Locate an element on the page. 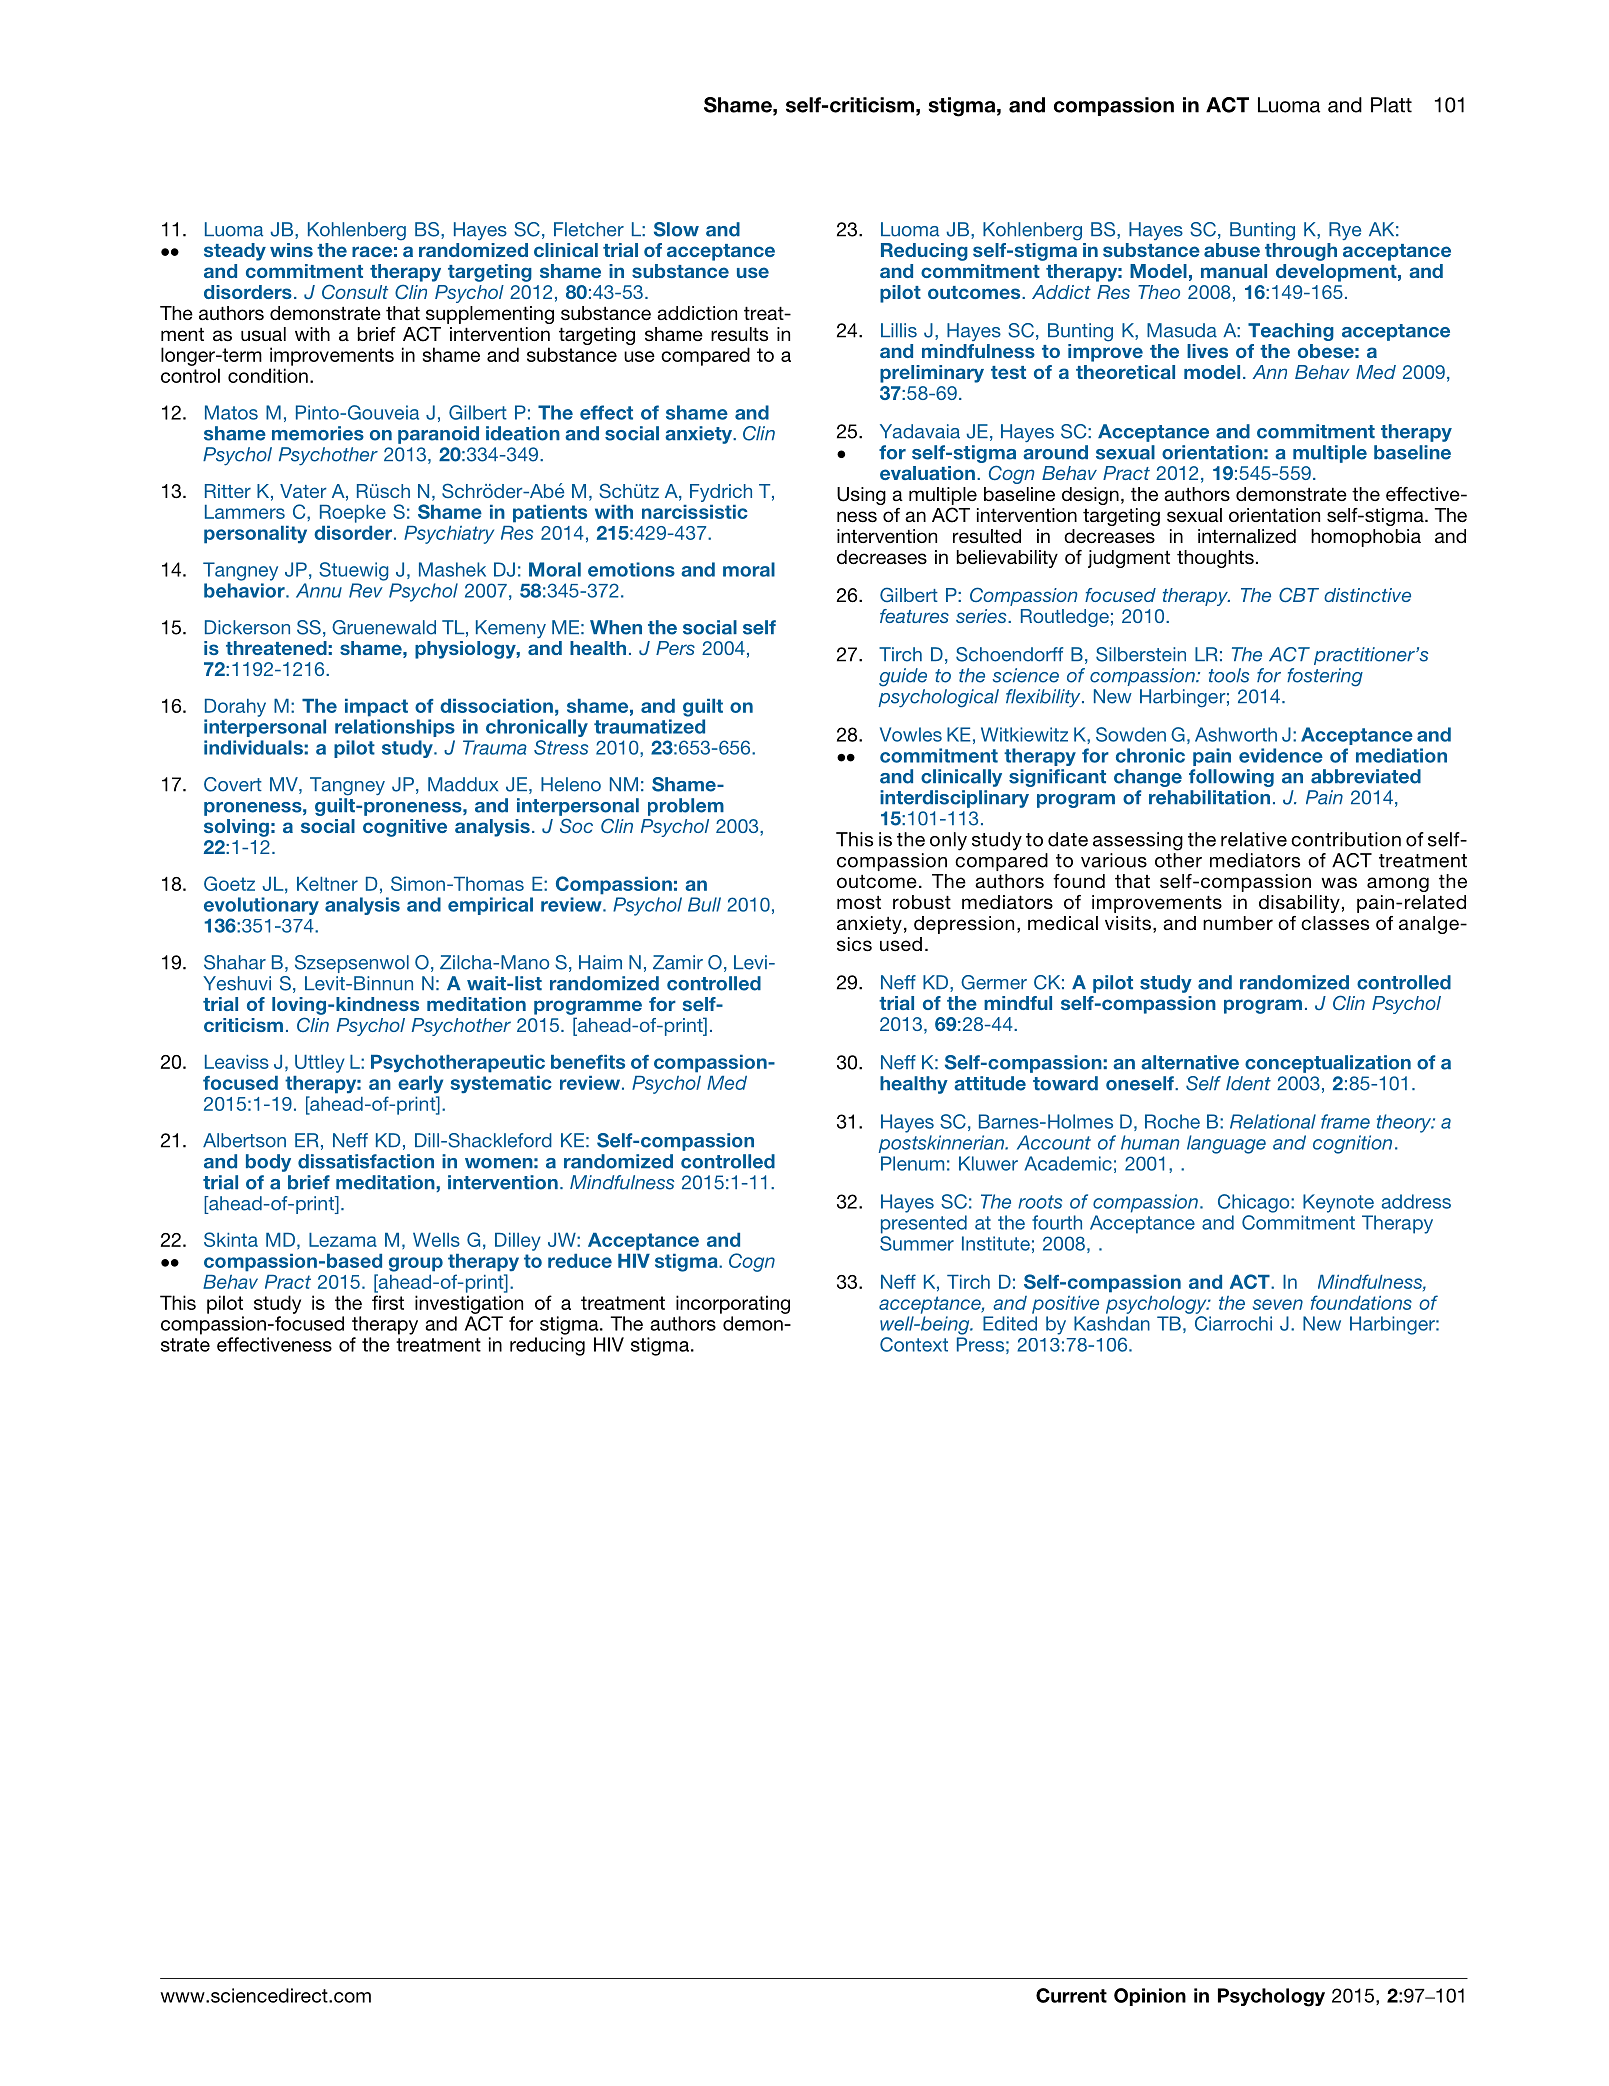  guide is located at coordinates (903, 677).
